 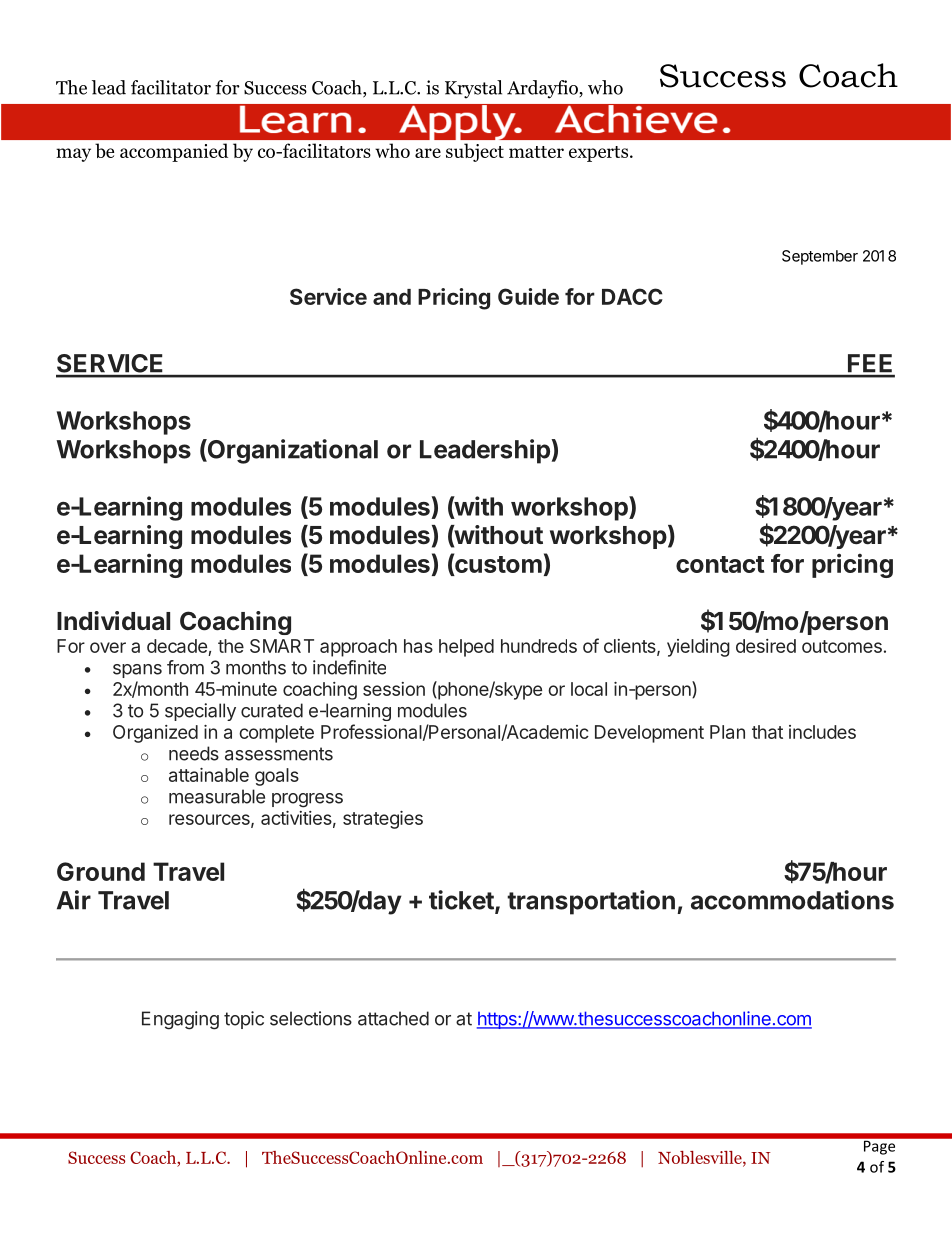 What do you see at coordinates (720, 564) in the screenshot?
I see `contact` at bounding box center [720, 564].
